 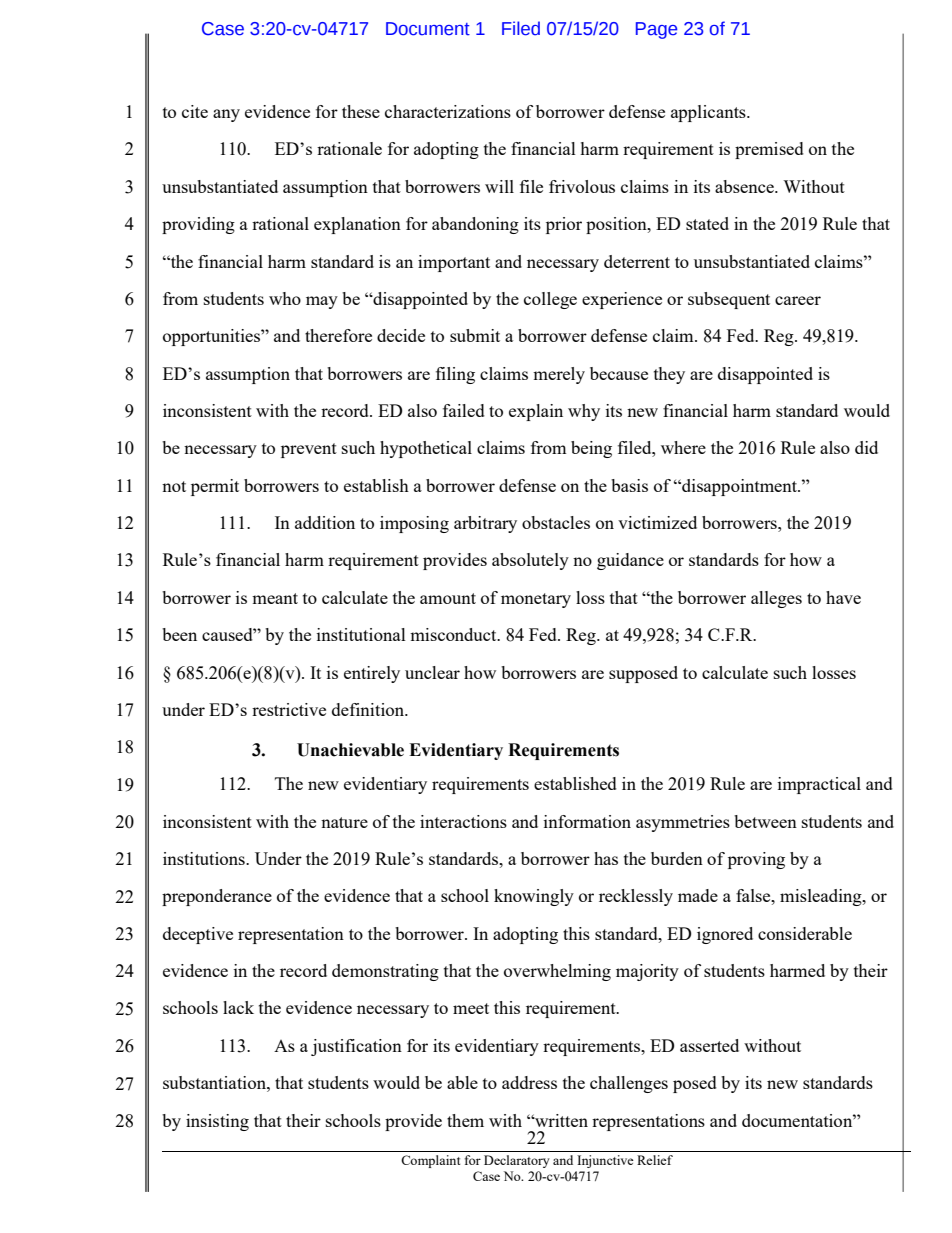 What do you see at coordinates (756, 860) in the screenshot?
I see `proving` at bounding box center [756, 860].
